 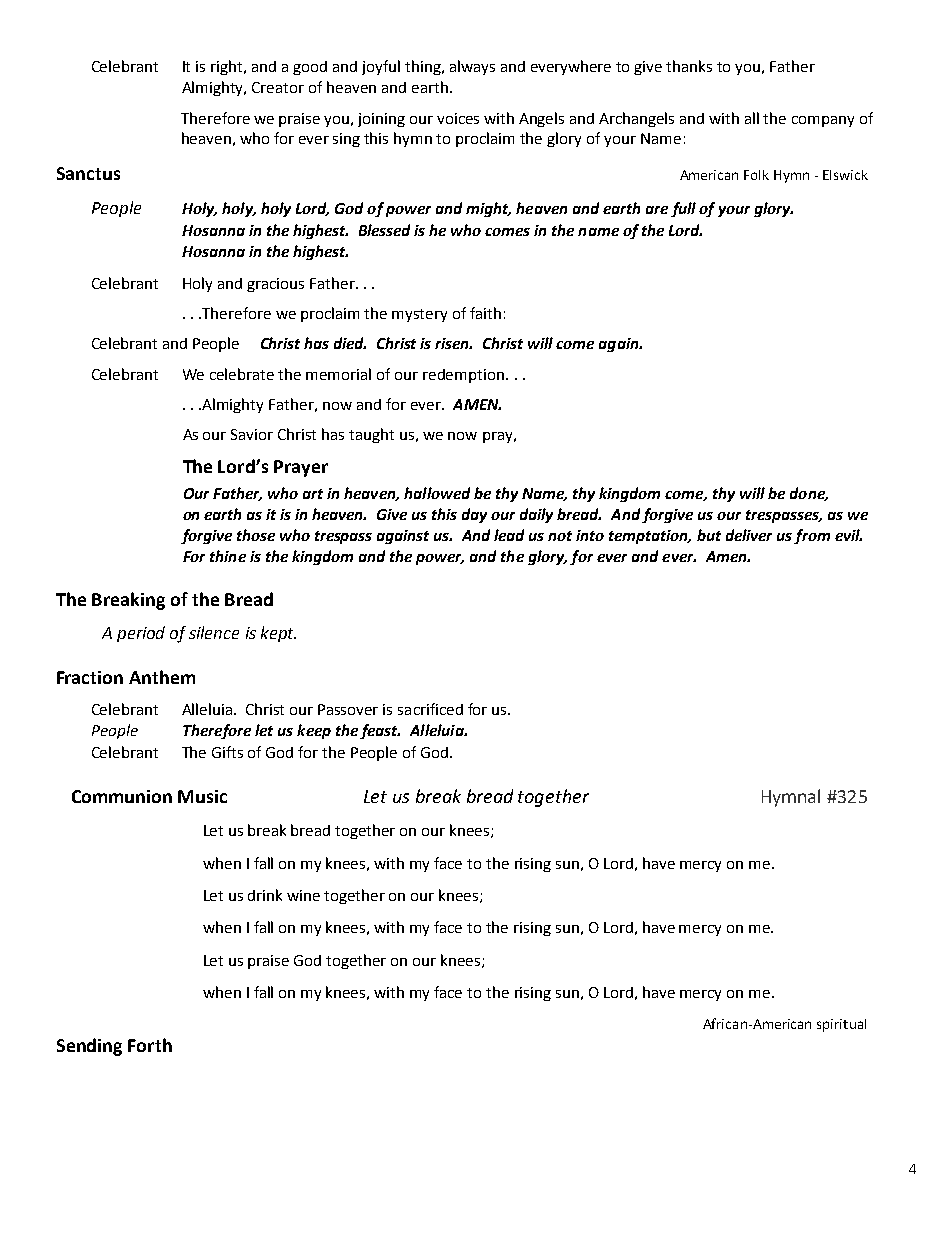 I want to click on voices, so click(x=458, y=118).
